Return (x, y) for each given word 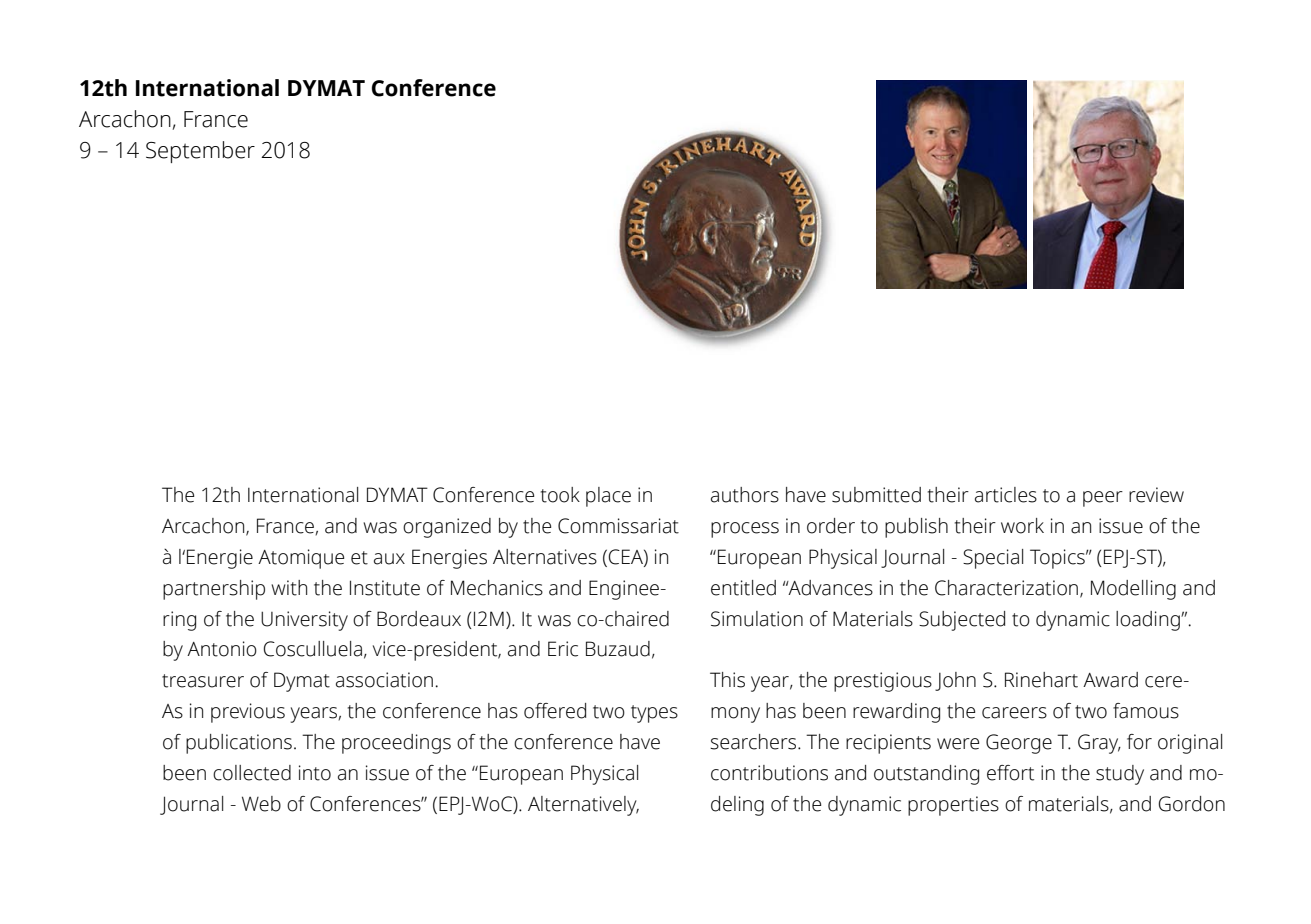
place (608, 497)
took (560, 495)
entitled (743, 588)
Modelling (1133, 590)
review (1156, 495)
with (289, 588)
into (315, 773)
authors (745, 495)
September (200, 152)
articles (1006, 495)
